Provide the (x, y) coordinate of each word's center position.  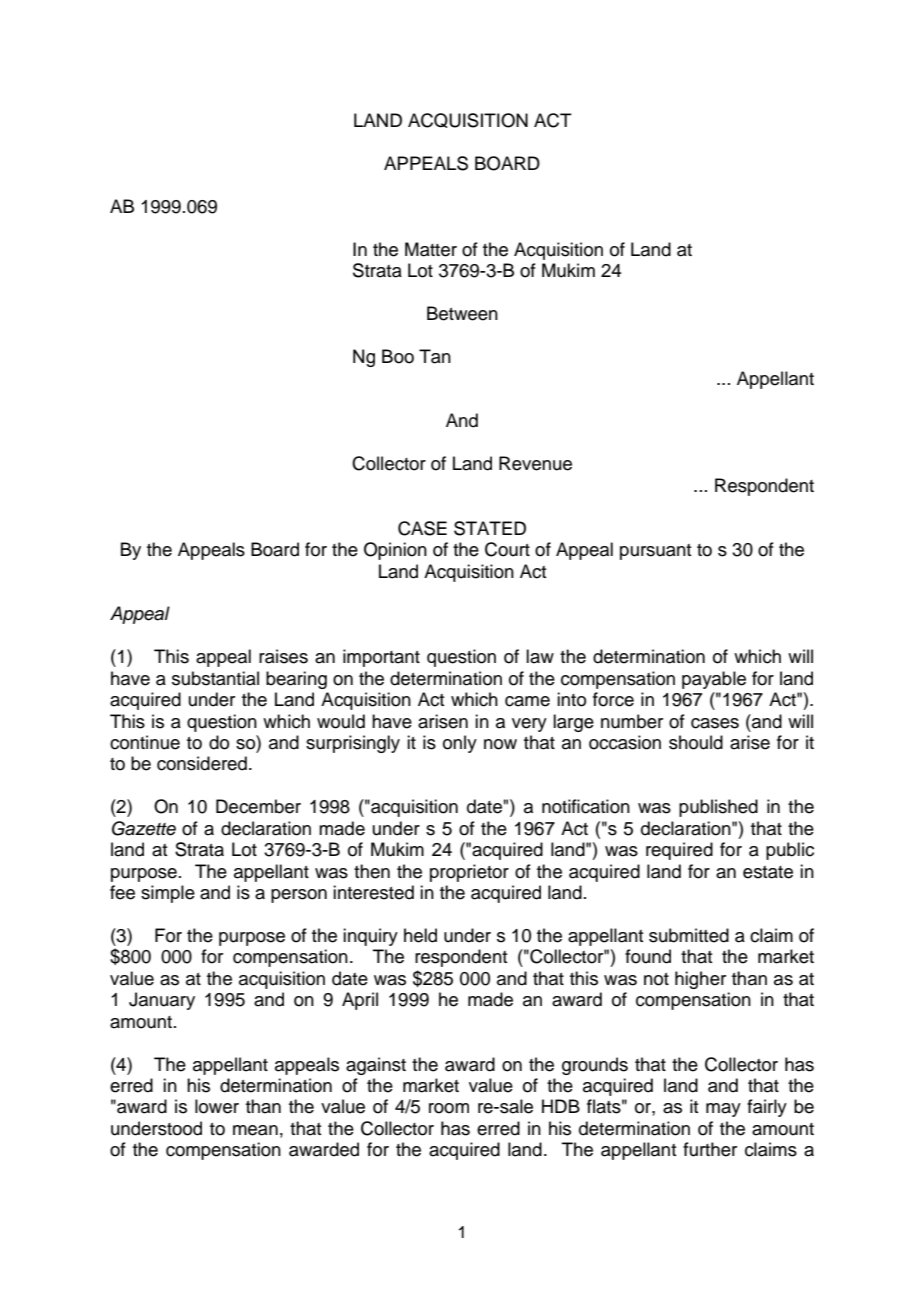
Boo (398, 356)
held (420, 935)
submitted (689, 935)
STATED (490, 528)
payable (714, 680)
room (449, 1108)
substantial (215, 678)
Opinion (395, 551)
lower (217, 1106)
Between (462, 313)
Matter (431, 249)
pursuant (656, 552)
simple (168, 894)
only (460, 744)
